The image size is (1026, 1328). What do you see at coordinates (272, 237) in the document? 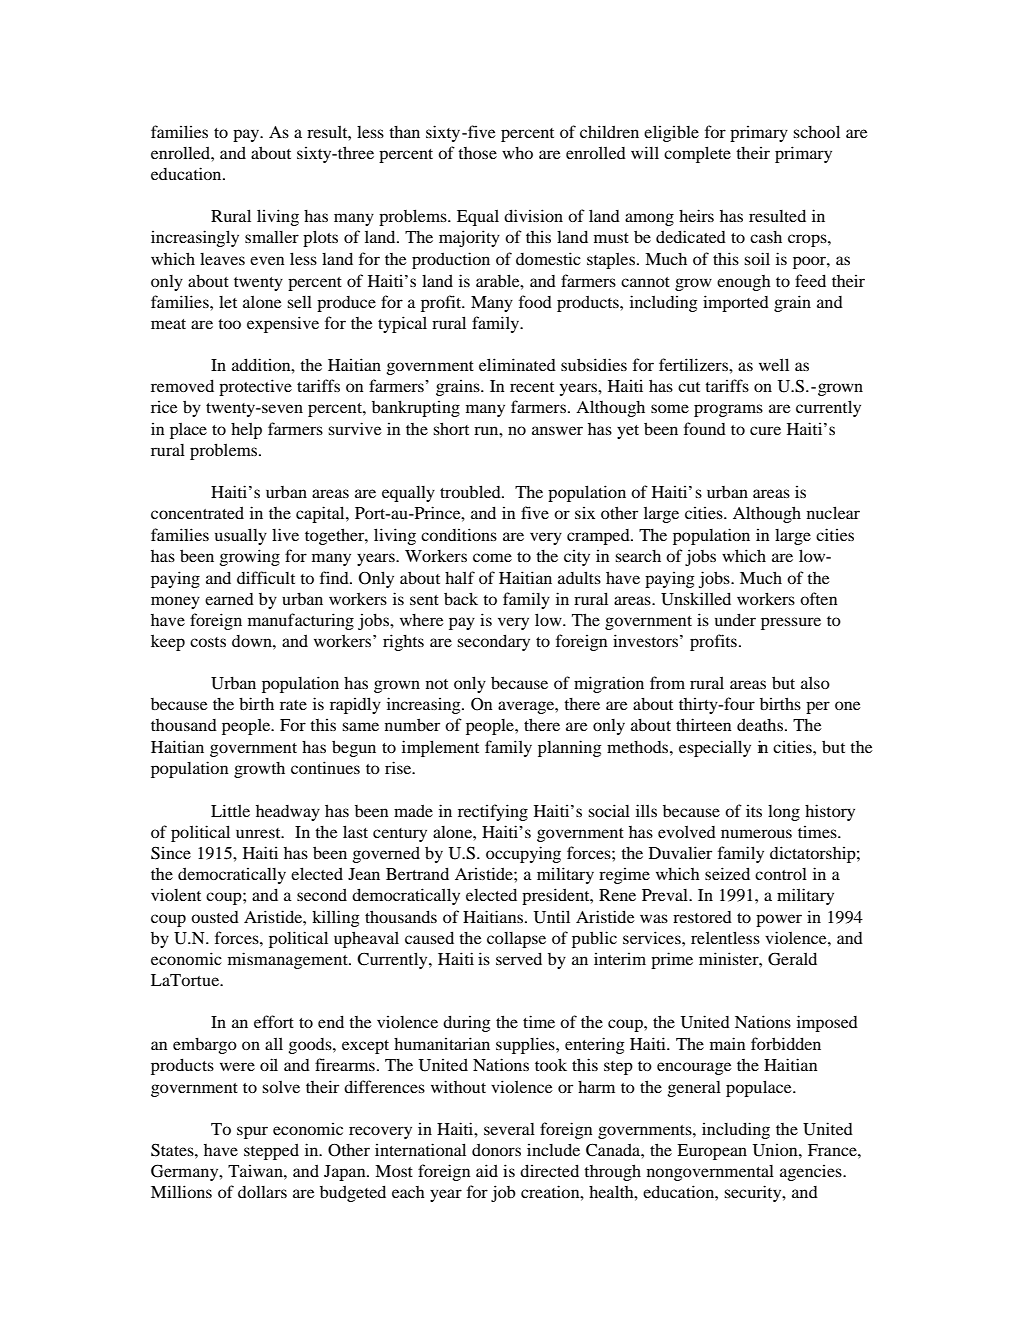
I see `smaller` at bounding box center [272, 237].
